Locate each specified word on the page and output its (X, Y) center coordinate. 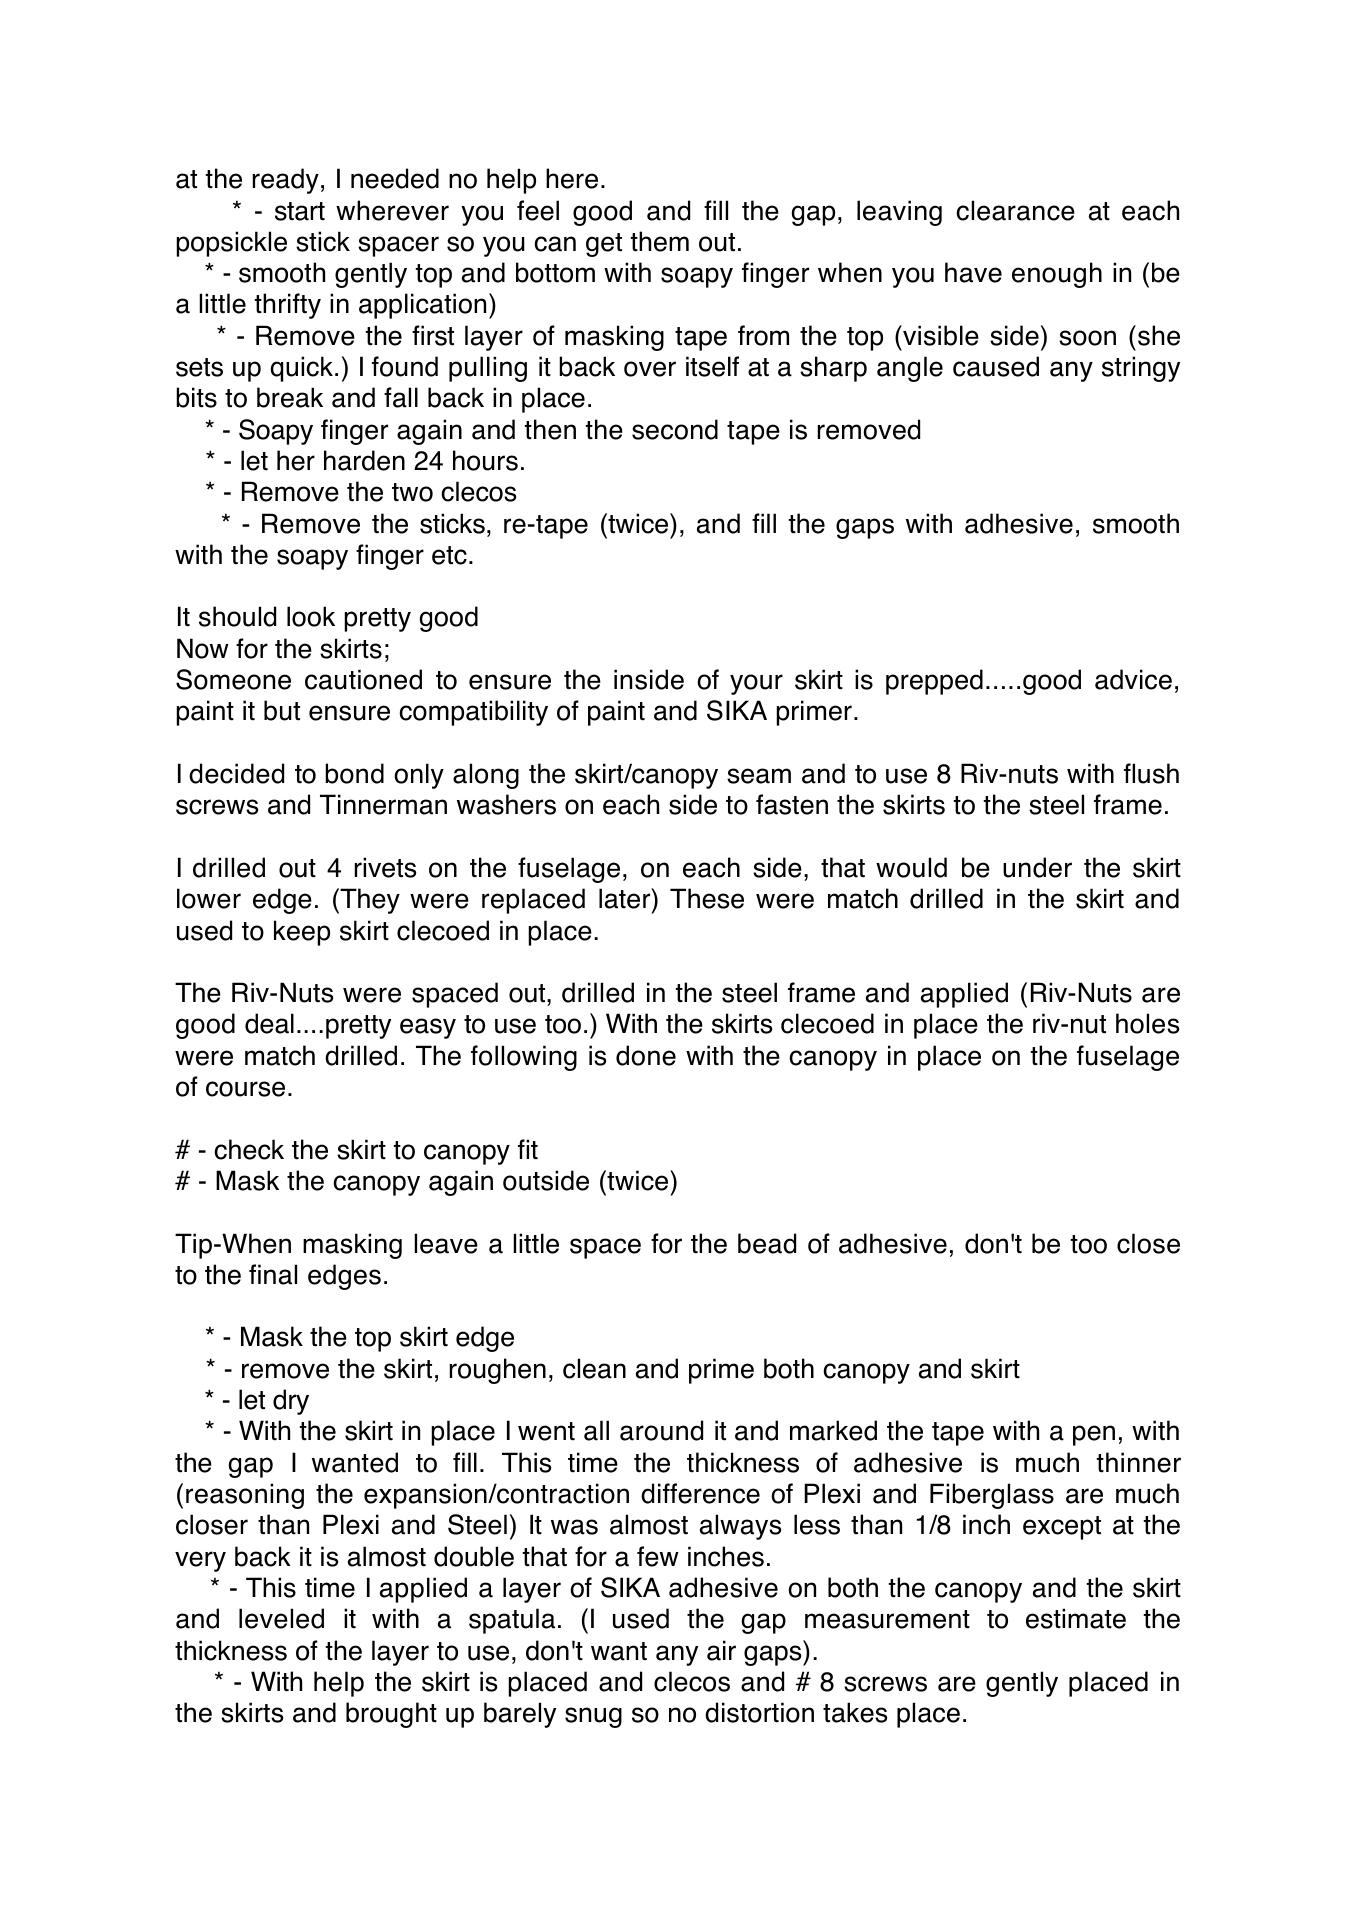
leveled (281, 1618)
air (721, 1650)
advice (1133, 679)
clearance (1015, 210)
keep (302, 933)
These (707, 898)
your (756, 684)
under (1037, 867)
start (300, 211)
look (311, 616)
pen (1094, 1435)
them (659, 241)
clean (594, 1368)
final (273, 1274)
